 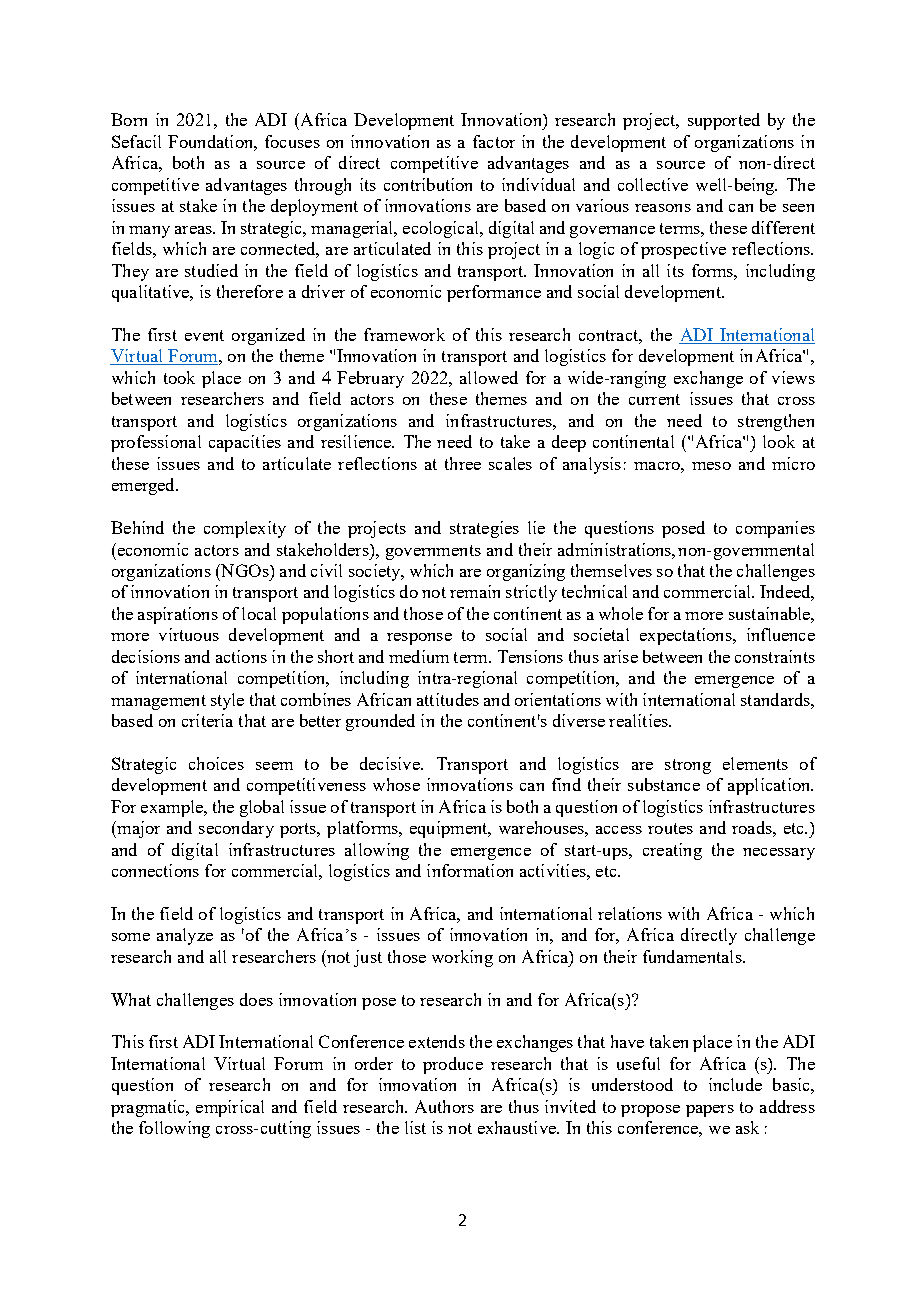 I want to click on focuses, so click(x=292, y=141).
